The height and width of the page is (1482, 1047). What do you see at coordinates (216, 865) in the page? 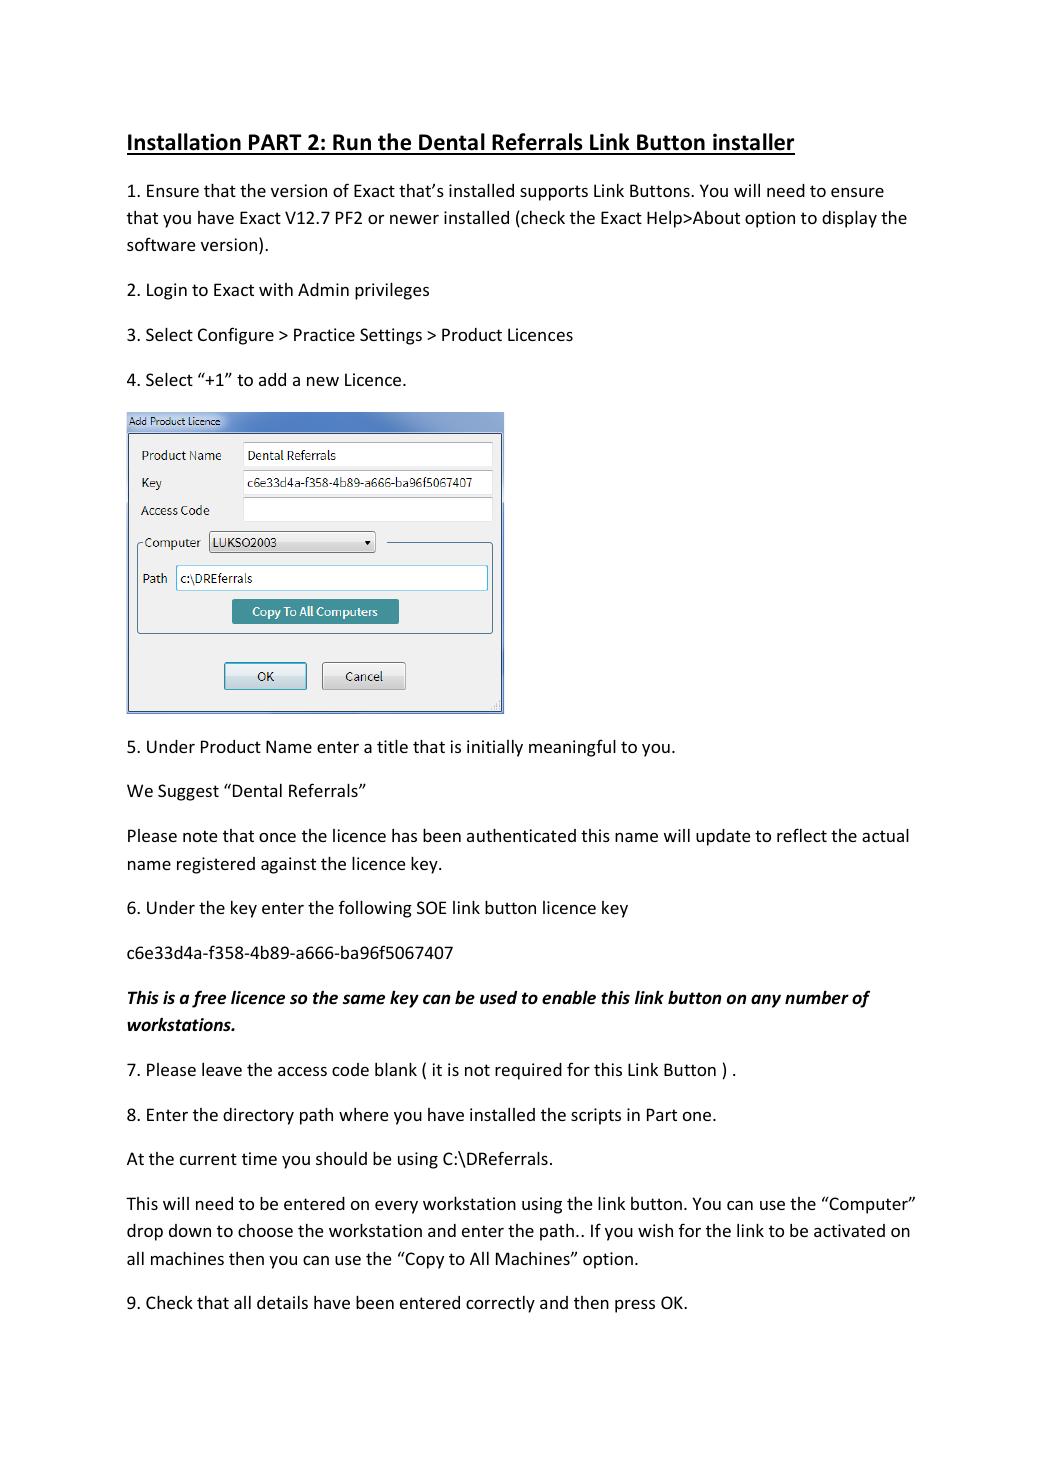
I see `registered` at bounding box center [216, 865].
